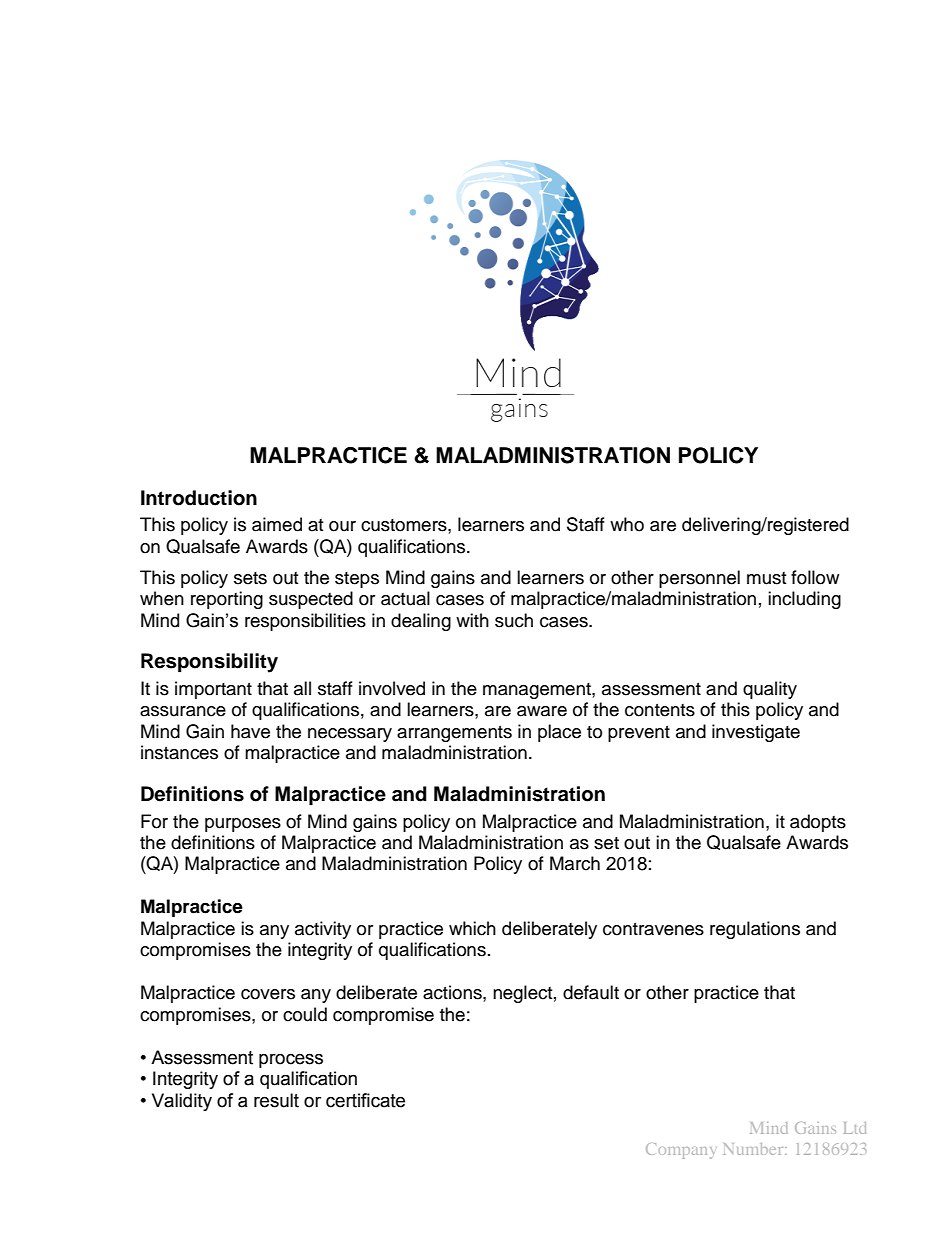  What do you see at coordinates (472, 928) in the screenshot?
I see `which` at bounding box center [472, 928].
